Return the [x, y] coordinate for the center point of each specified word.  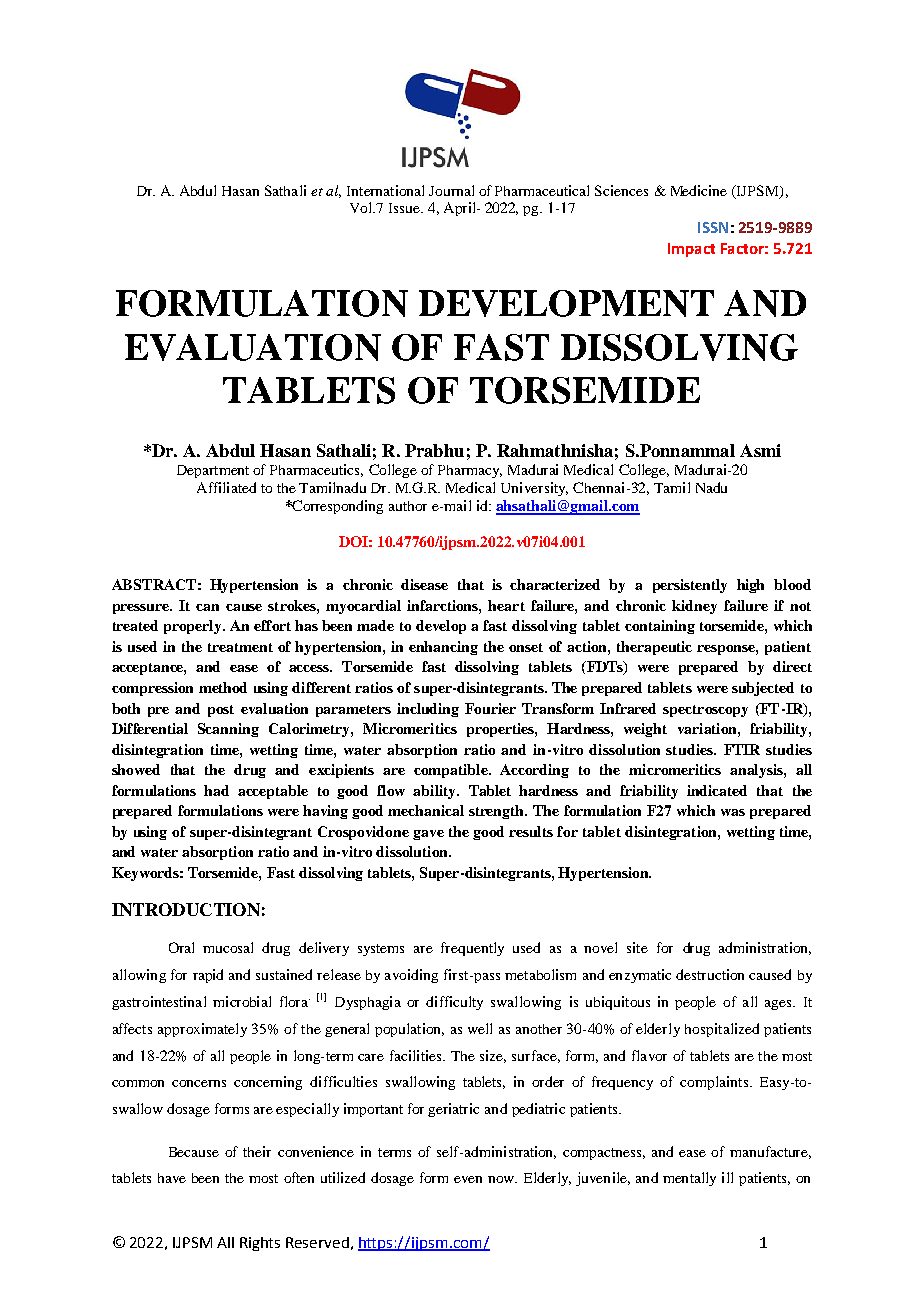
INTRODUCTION [186, 909]
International [385, 190]
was [733, 812]
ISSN [713, 227]
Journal [451, 190]
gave [428, 835]
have [172, 1178]
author [408, 506]
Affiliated [226, 487]
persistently [690, 586]
